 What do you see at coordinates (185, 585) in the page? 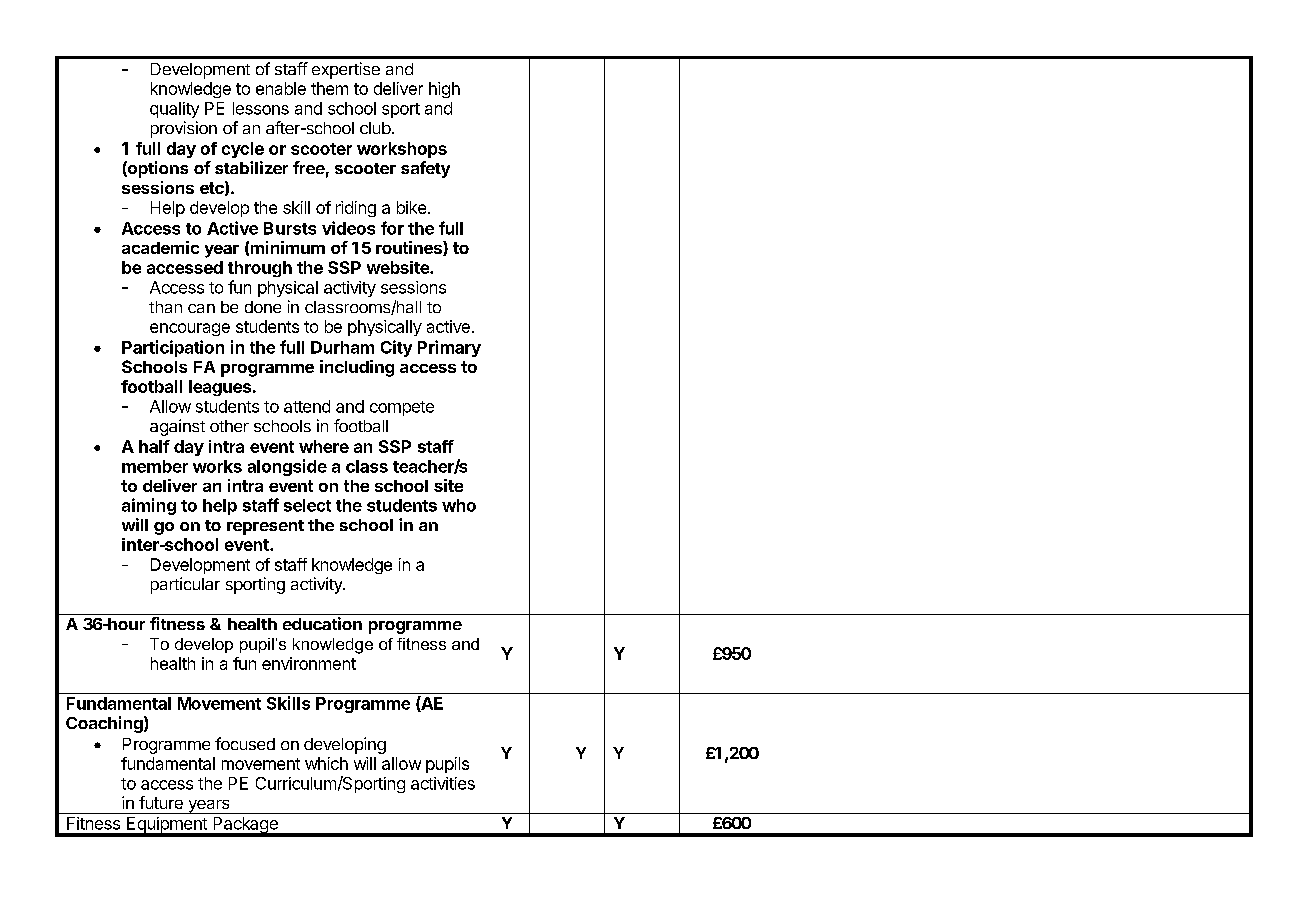
I see `particular` at bounding box center [185, 585].
